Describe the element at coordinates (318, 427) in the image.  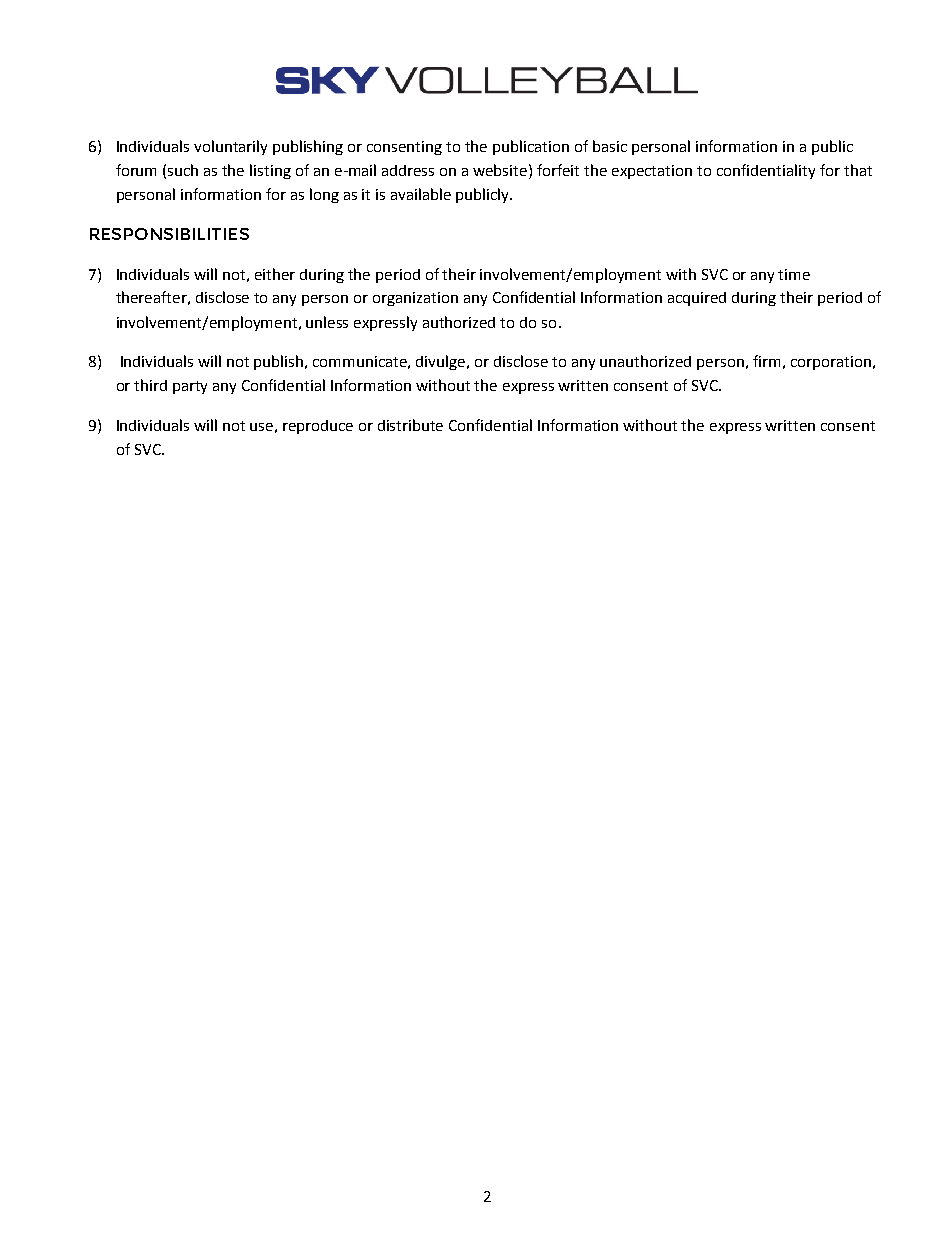
I see `reproduce` at that location.
